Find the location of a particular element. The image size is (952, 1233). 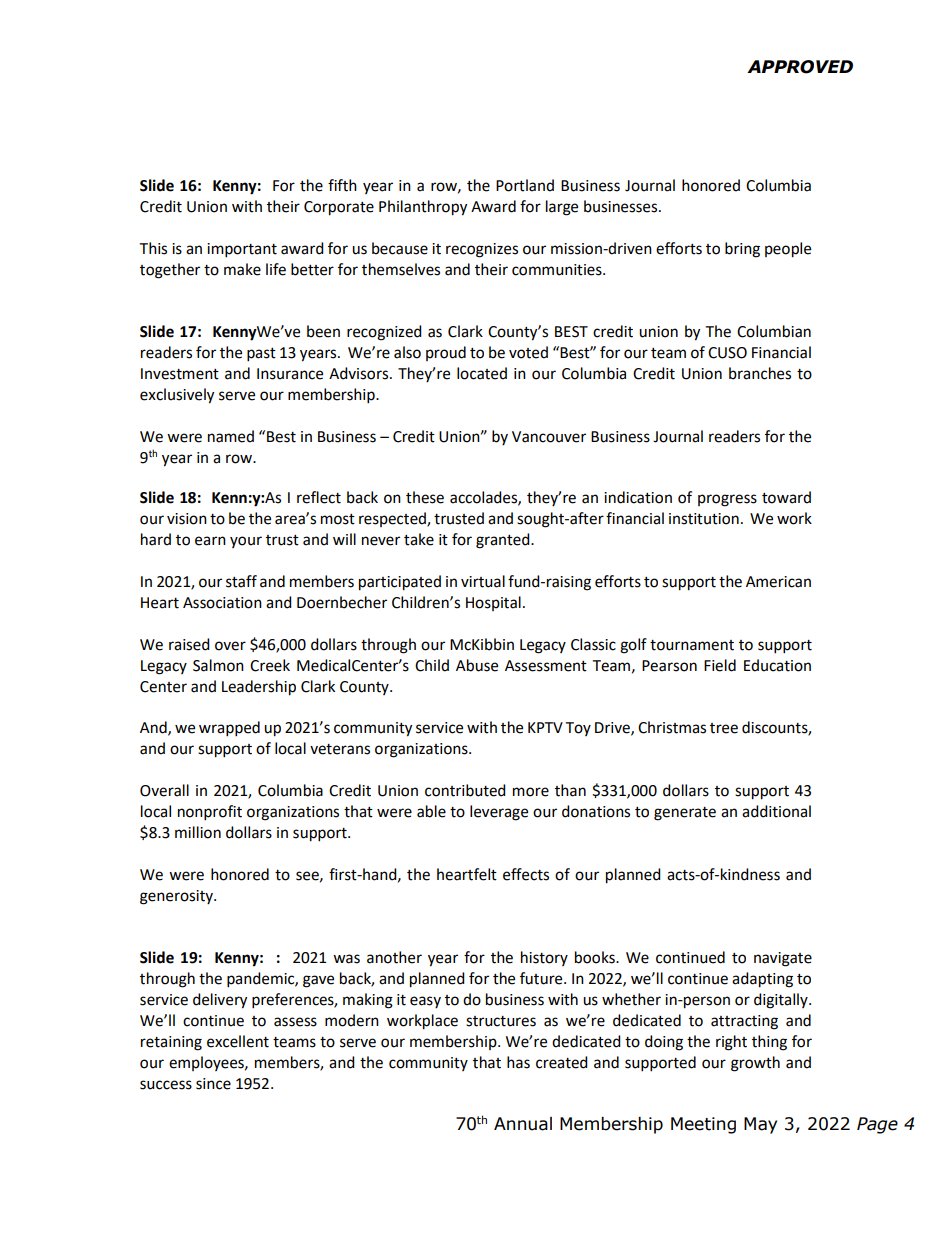

Hospital is located at coordinates (493, 603).
